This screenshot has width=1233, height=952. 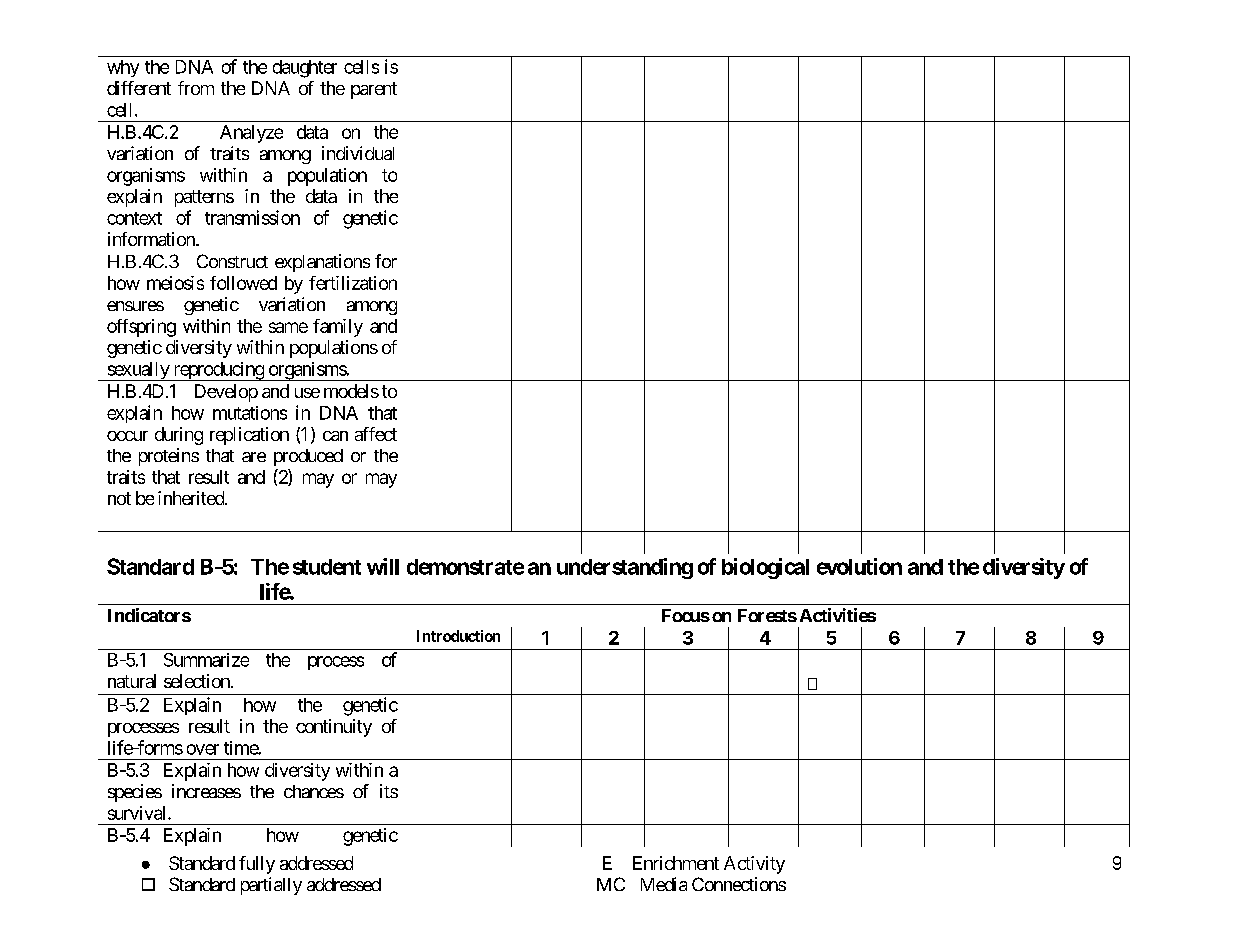 I want to click on fertilization, so click(x=353, y=283).
